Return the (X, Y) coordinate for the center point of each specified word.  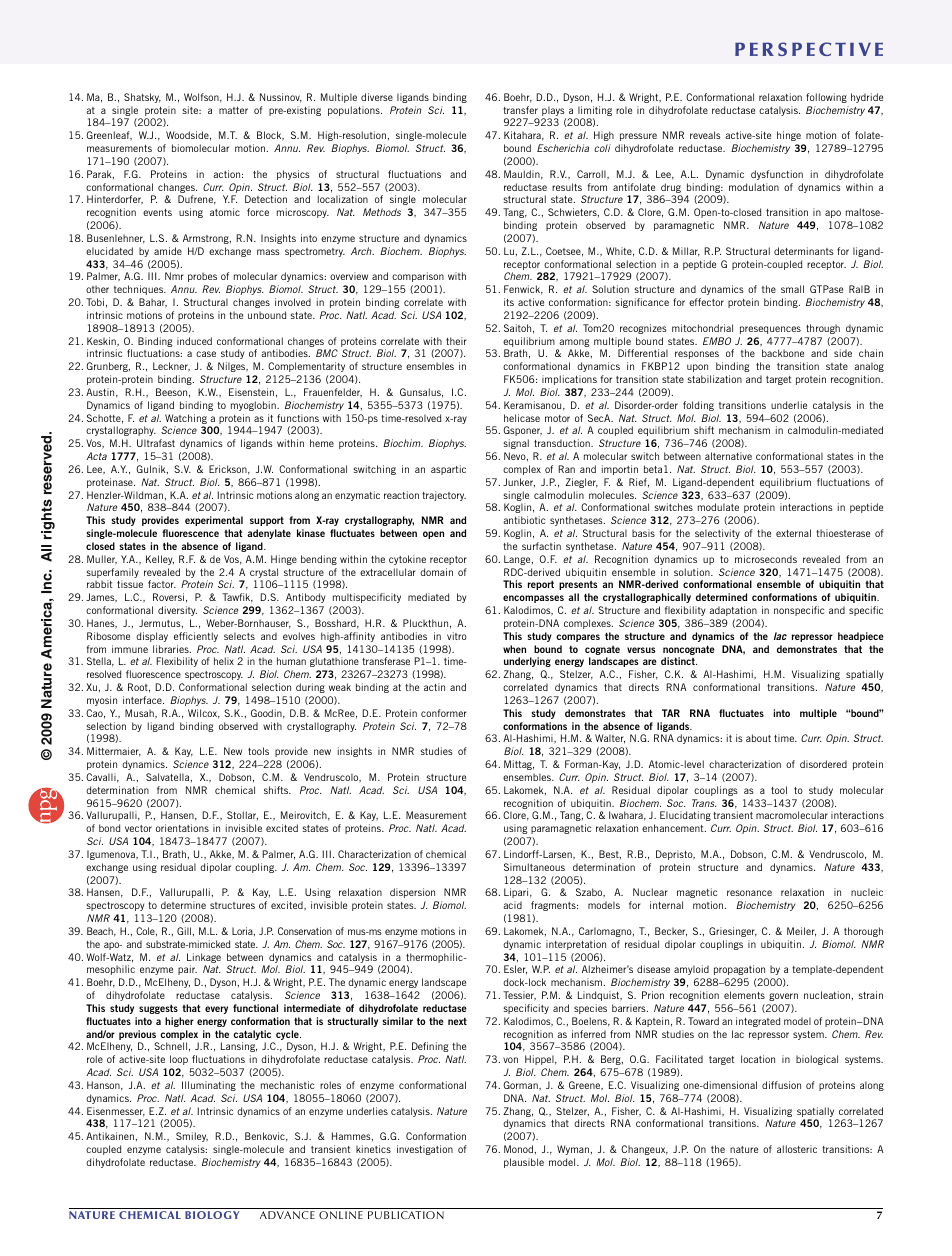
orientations (182, 828)
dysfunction (777, 175)
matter (233, 110)
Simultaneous (534, 867)
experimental (214, 521)
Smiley (192, 1137)
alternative (728, 456)
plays (554, 112)
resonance (749, 893)
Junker (519, 482)
